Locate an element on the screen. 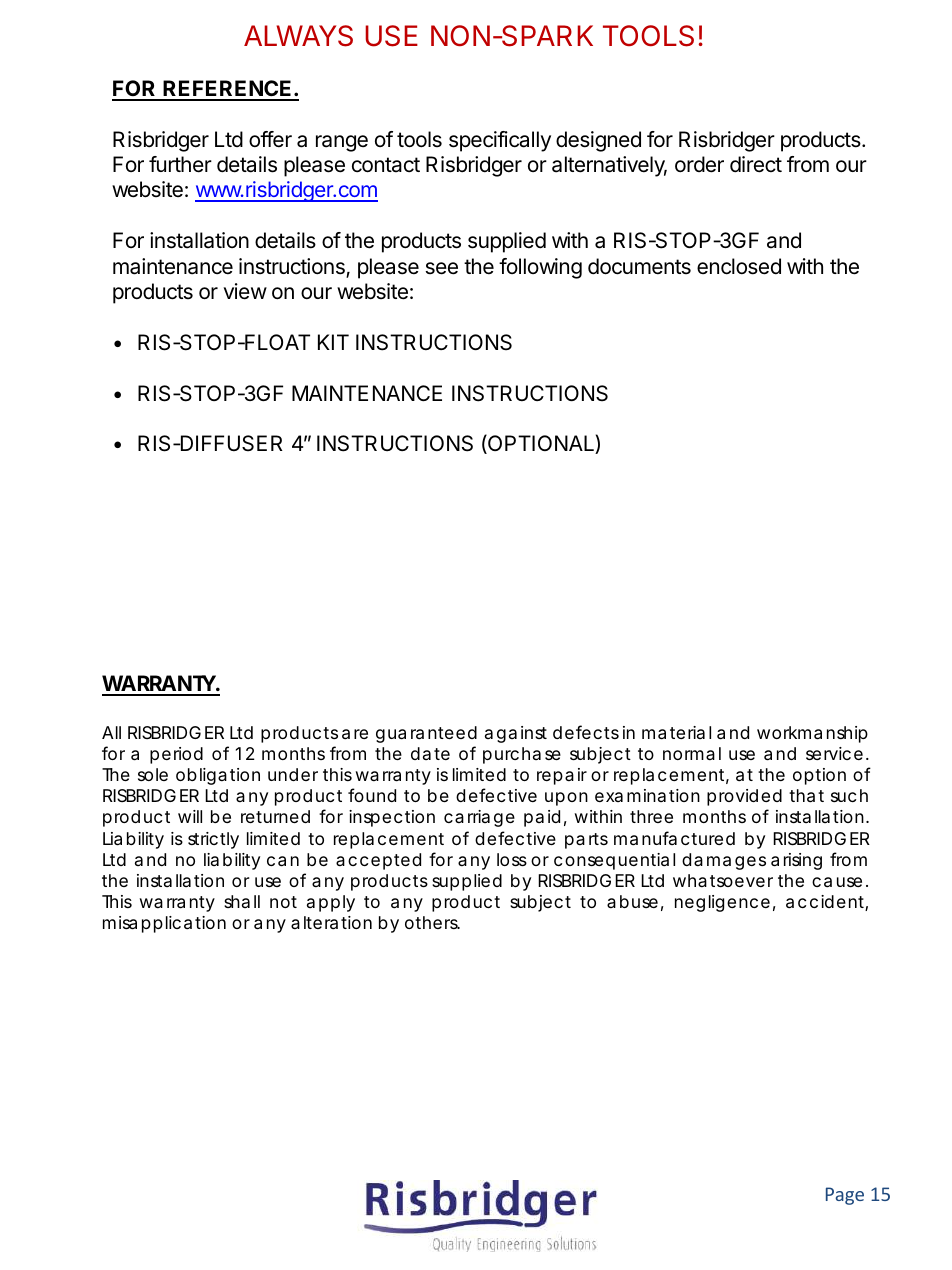  ALWAYS is located at coordinates (298, 36).
